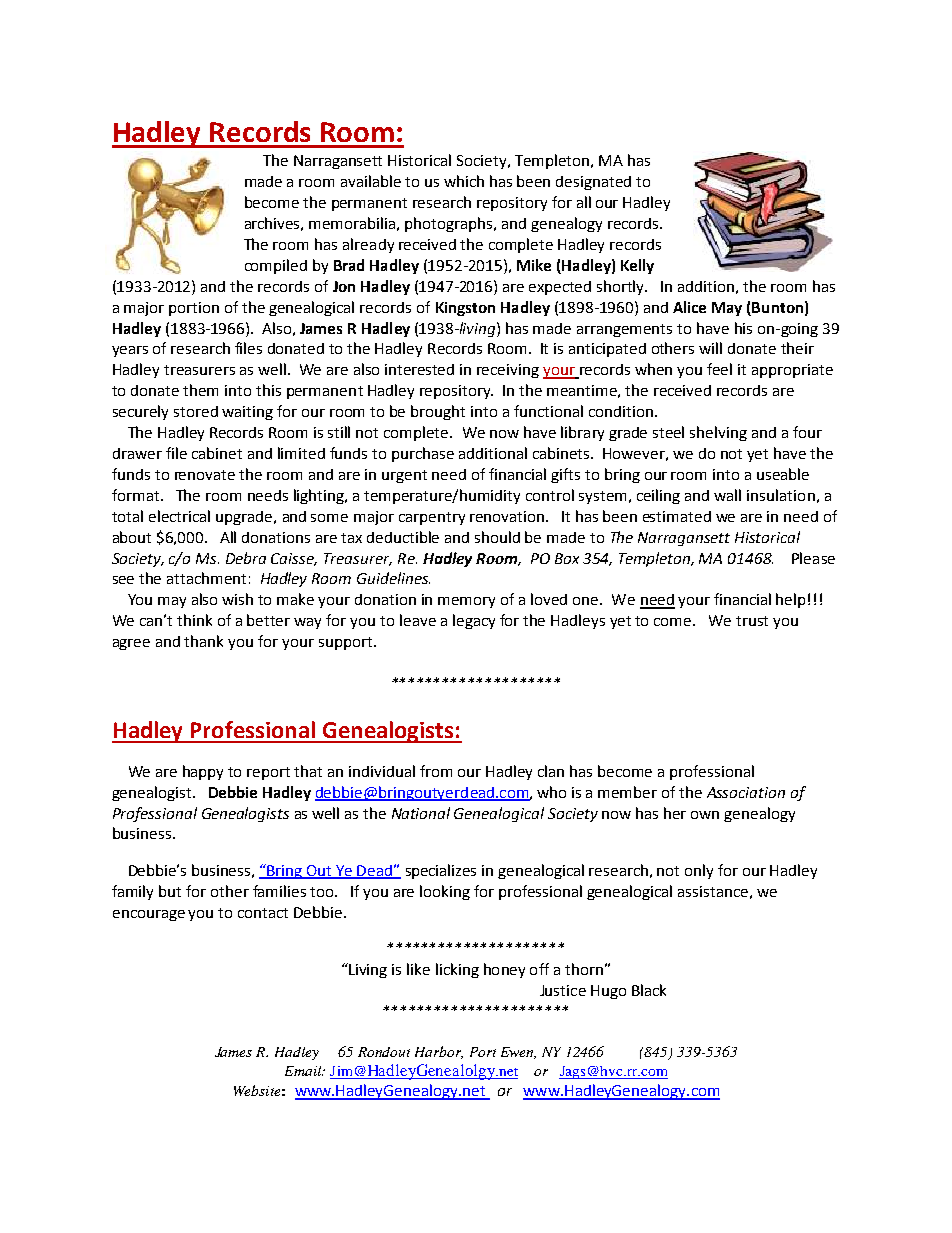 The width and height of the screenshot is (952, 1233). Describe the element at coordinates (205, 475) in the screenshot. I see `renovate` at that location.
